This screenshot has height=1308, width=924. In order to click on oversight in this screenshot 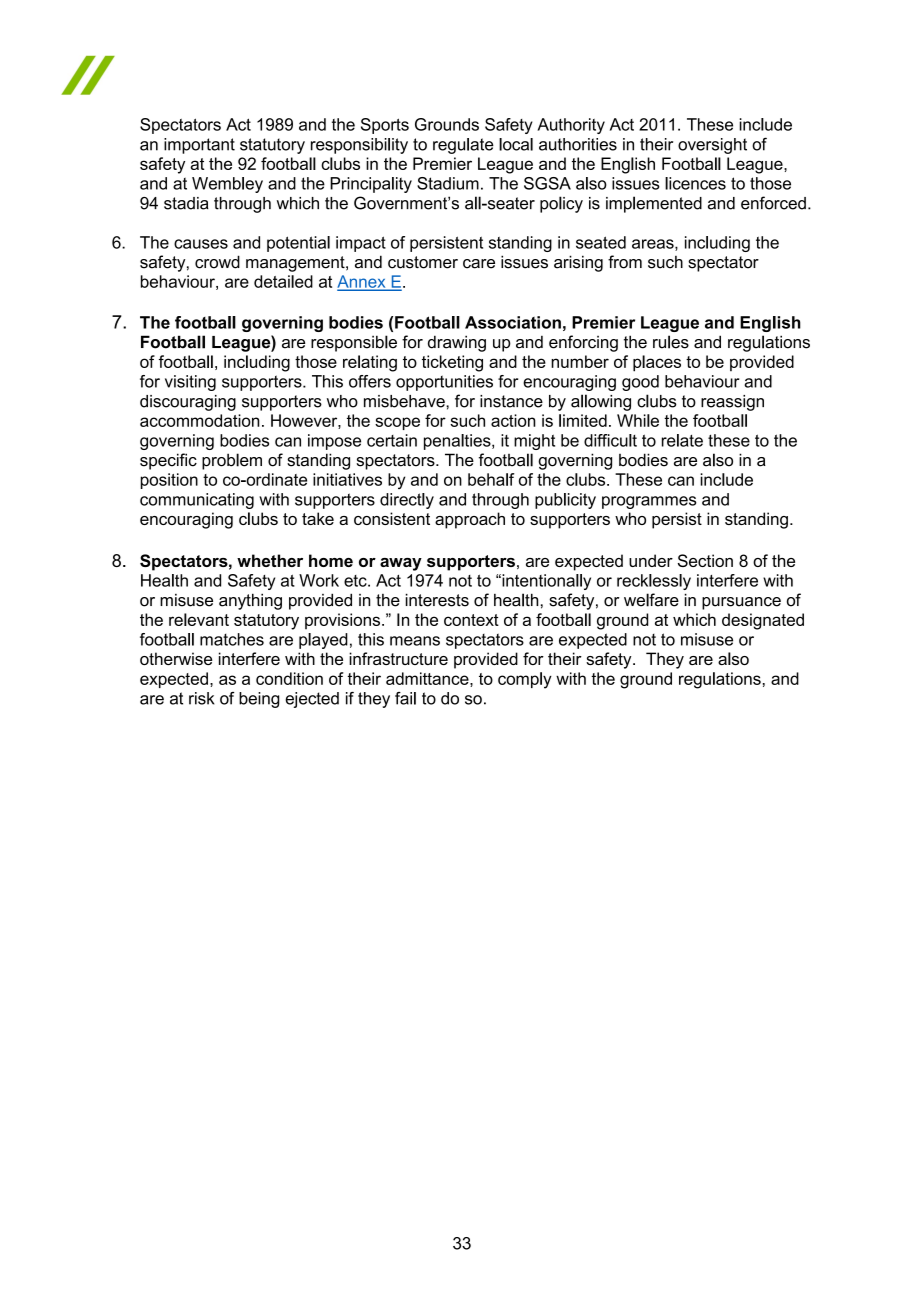, I will do `click(712, 146)`.
